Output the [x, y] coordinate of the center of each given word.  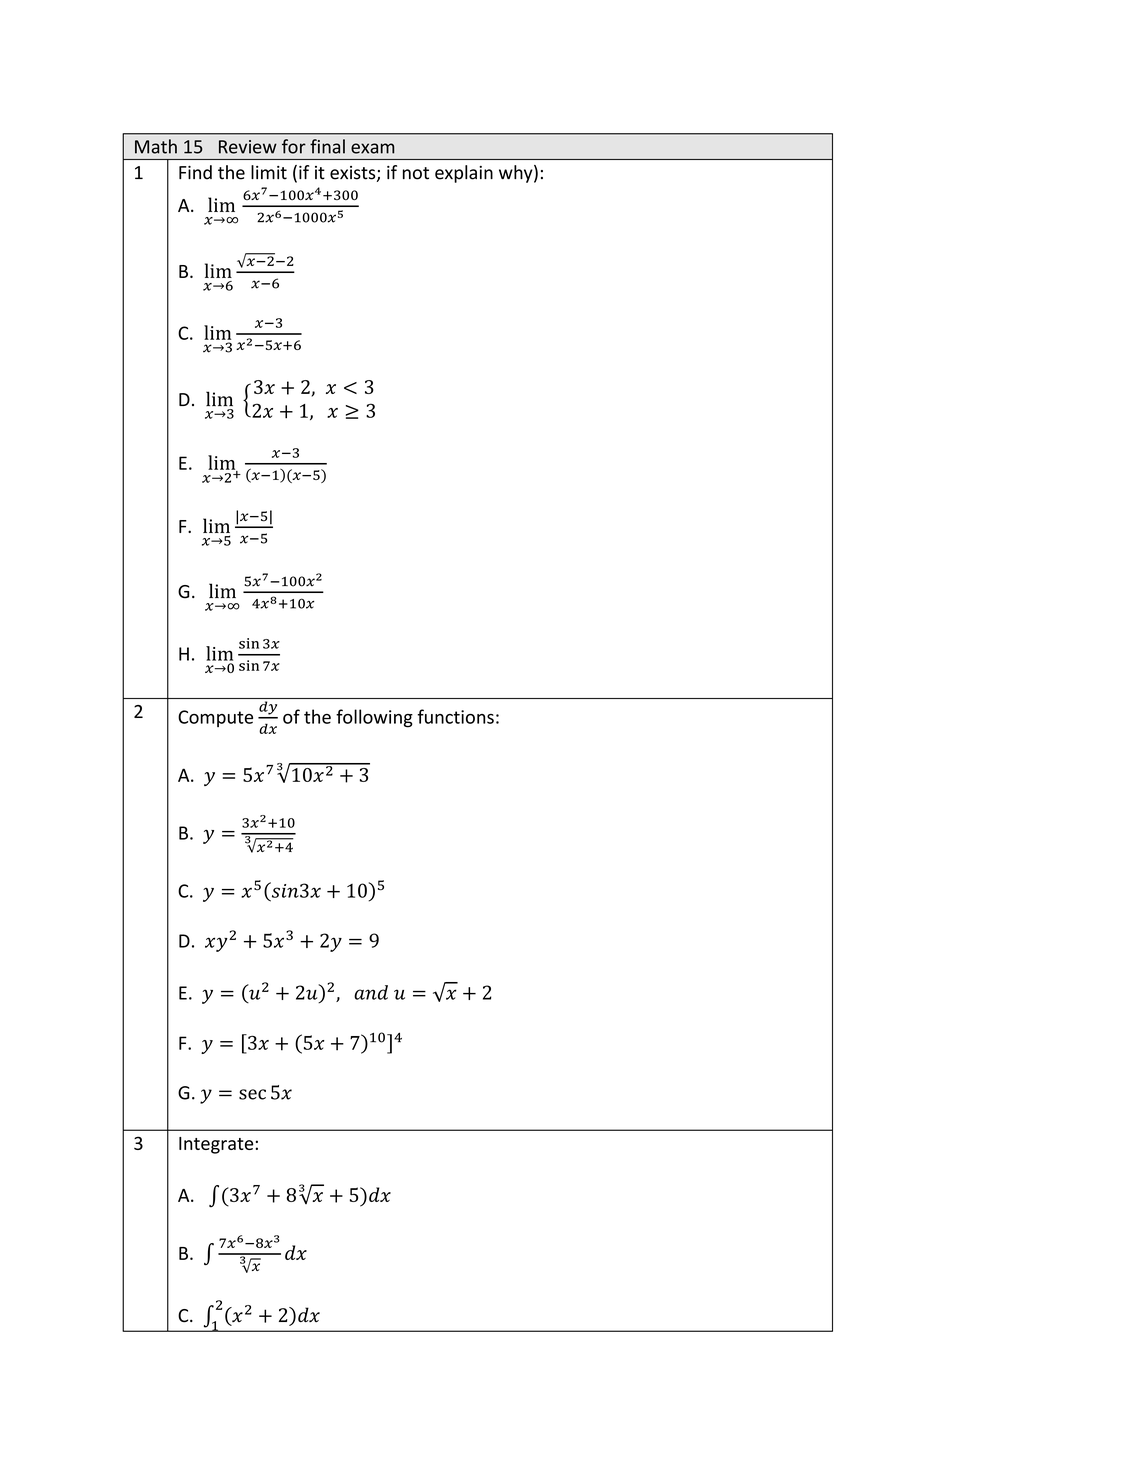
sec [252, 1094]
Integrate [216, 1145]
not [416, 173]
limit [269, 172]
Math [156, 146]
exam [372, 148]
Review [248, 147]
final [327, 146]
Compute [215, 718]
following [374, 718]
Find [195, 172]
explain [464, 174]
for [294, 146]
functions [455, 716]
